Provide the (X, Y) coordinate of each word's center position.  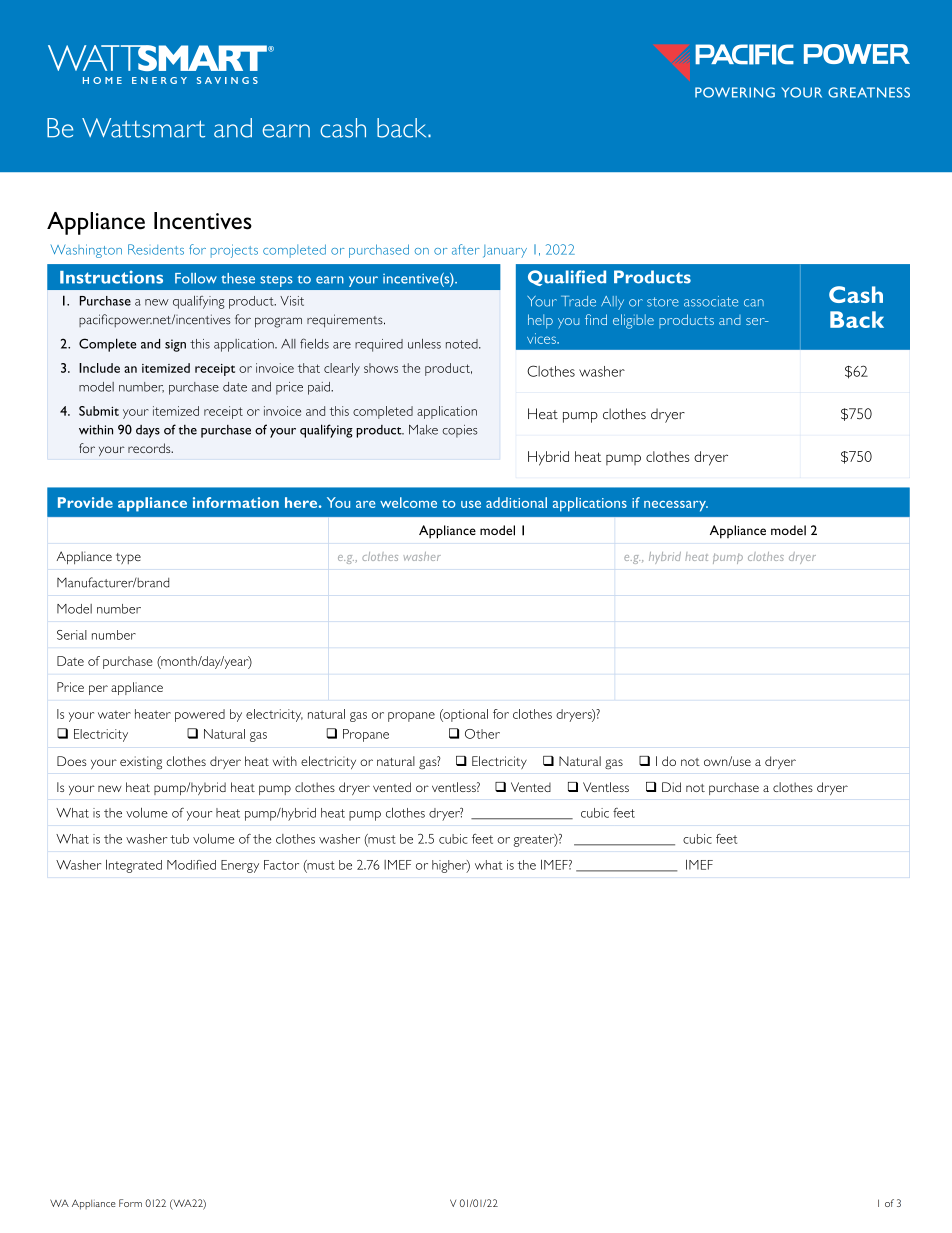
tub (179, 839)
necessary (676, 506)
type (128, 558)
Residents (156, 249)
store (663, 302)
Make (423, 430)
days (148, 431)
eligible (633, 321)
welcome (408, 502)
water (114, 715)
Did (671, 787)
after (466, 249)
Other (482, 734)
